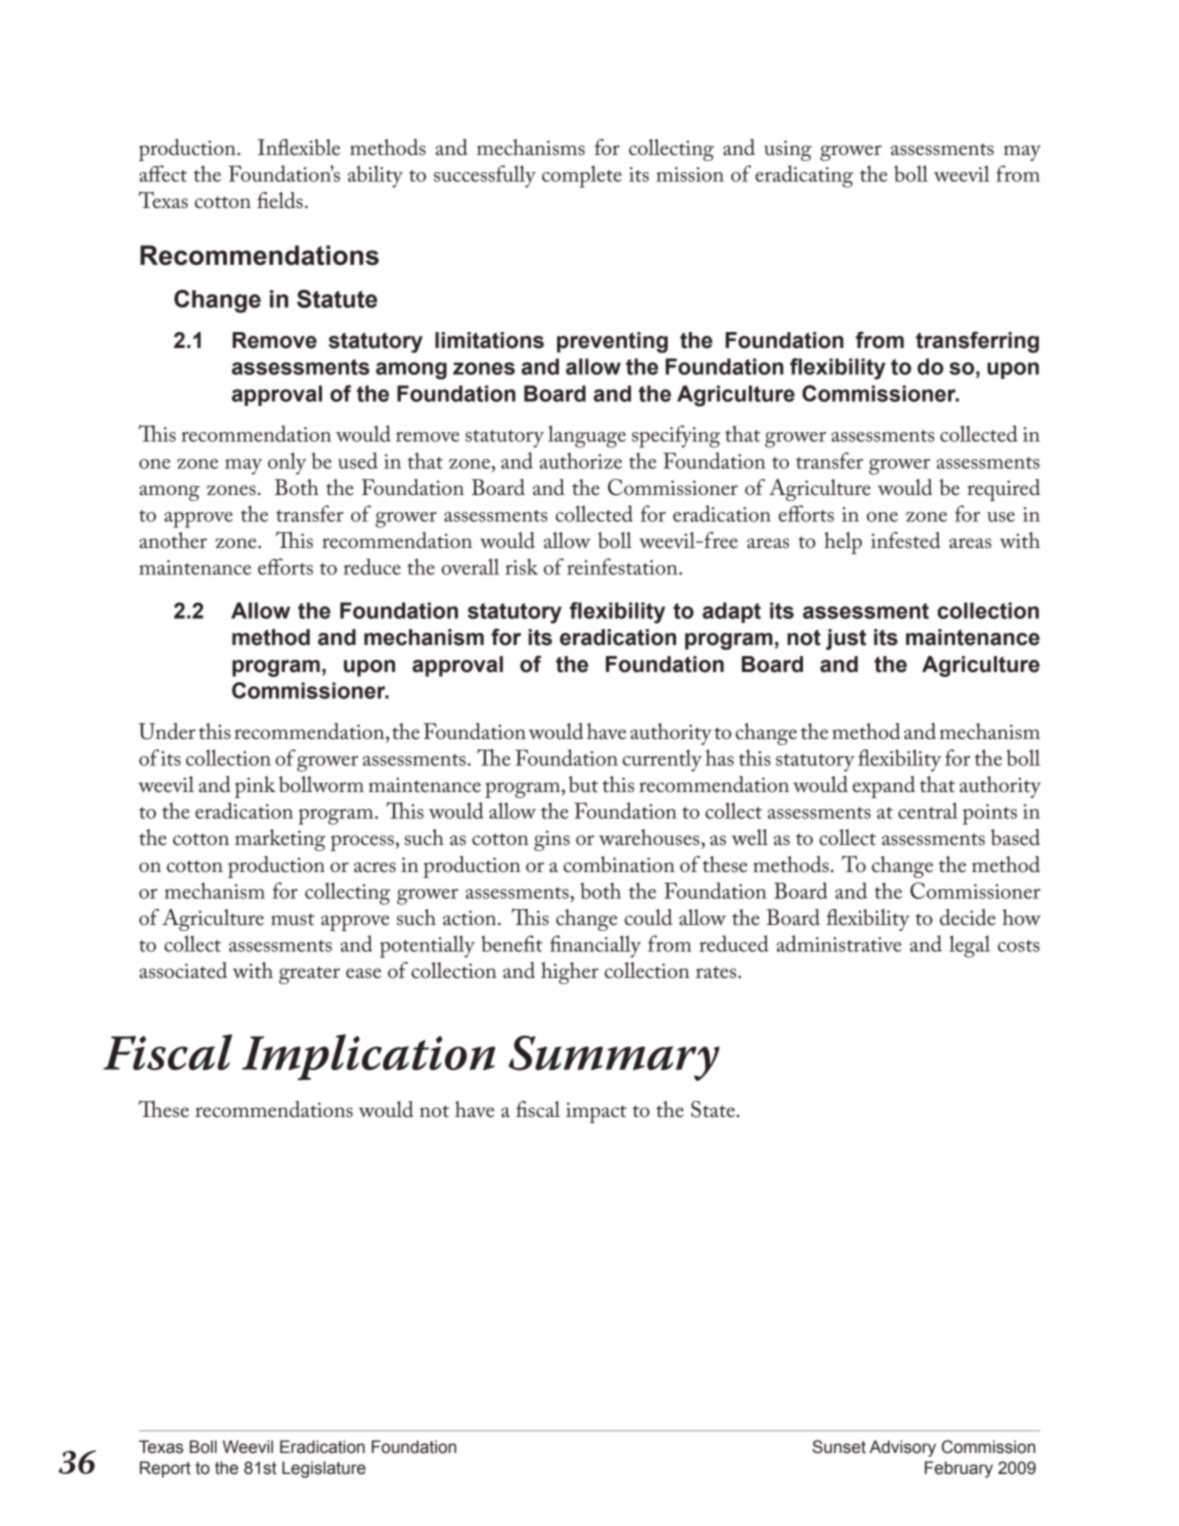  I want to click on Advisory, so click(903, 1448).
